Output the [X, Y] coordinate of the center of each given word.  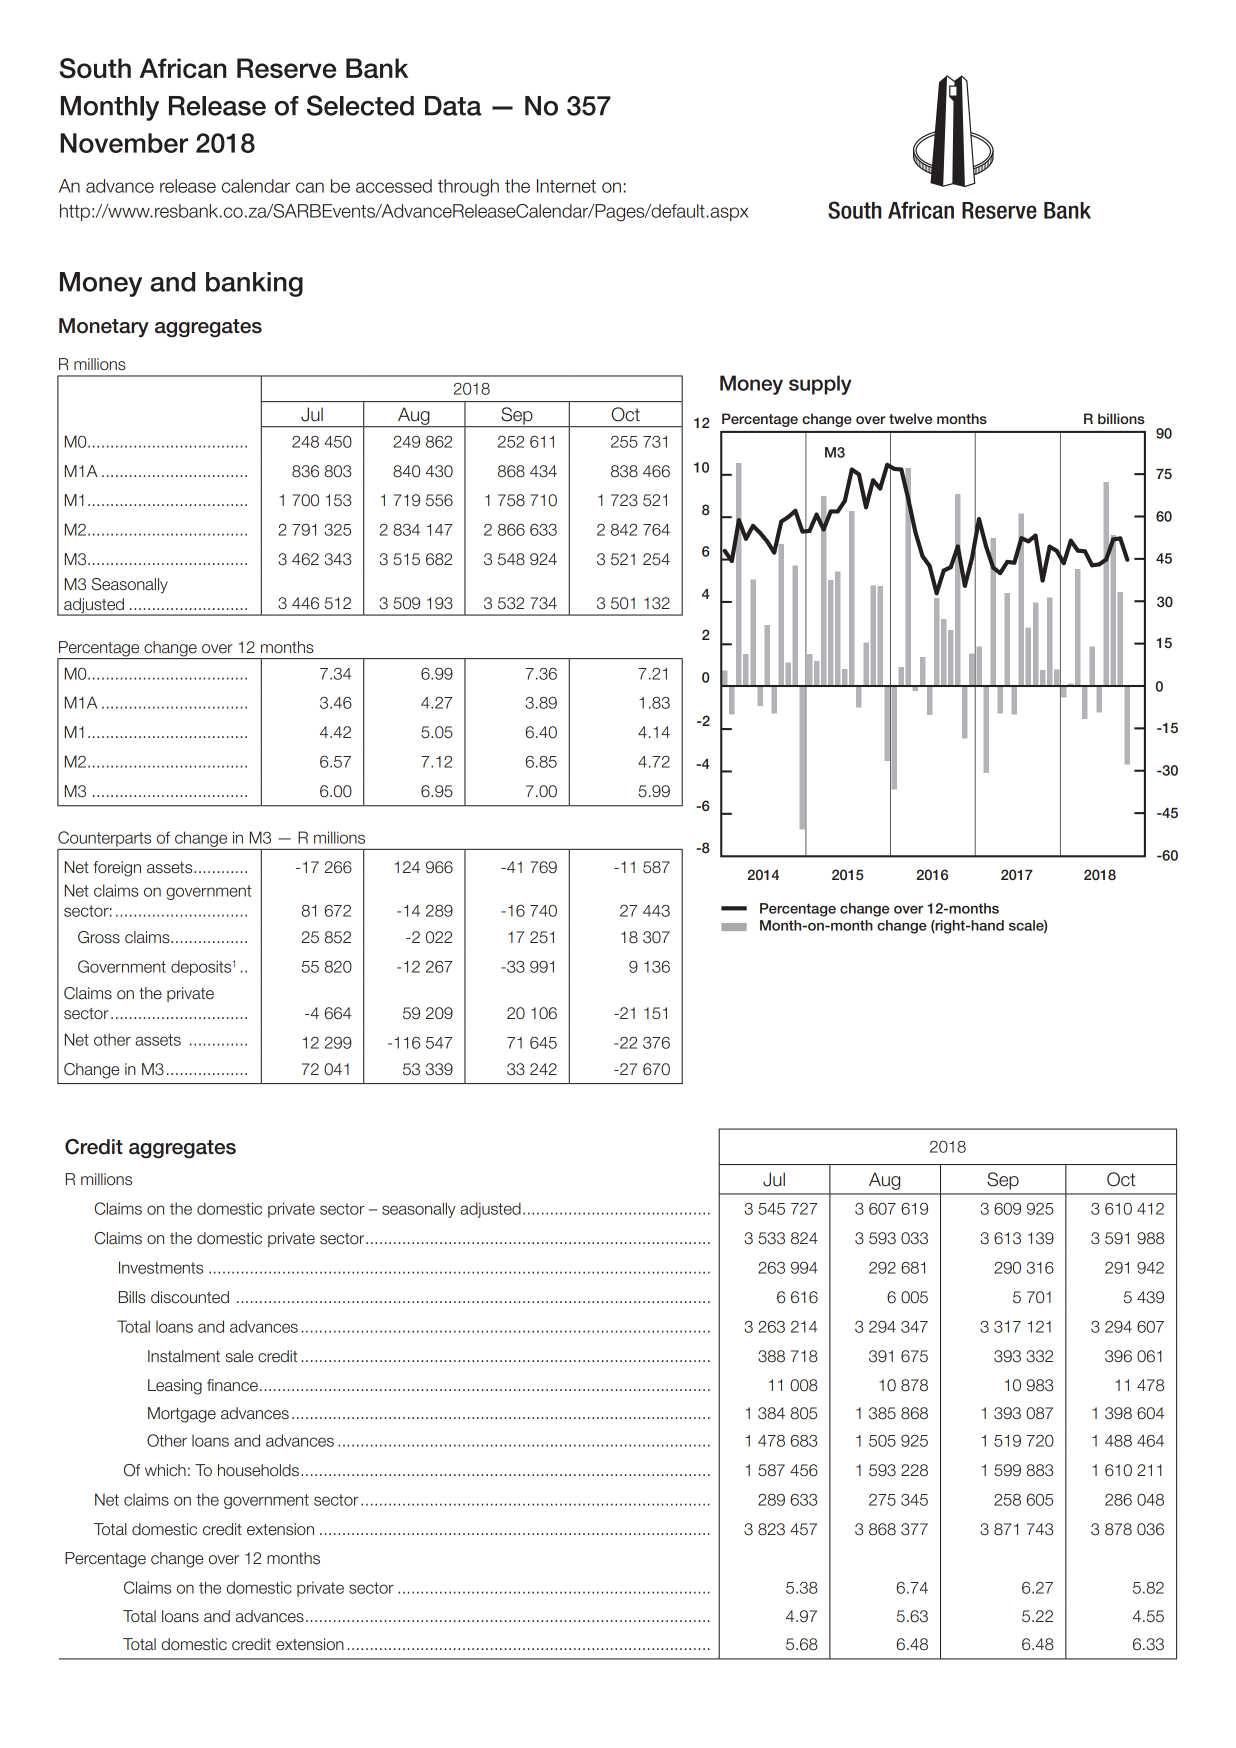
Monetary [104, 328]
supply [820, 385]
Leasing [175, 1387]
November [124, 143]
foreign [117, 869]
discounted [190, 1297]
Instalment [184, 1356]
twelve [910, 418]
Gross [99, 937]
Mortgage [182, 1415]
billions [1121, 418]
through [468, 188]
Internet [566, 186]
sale [239, 1356]
